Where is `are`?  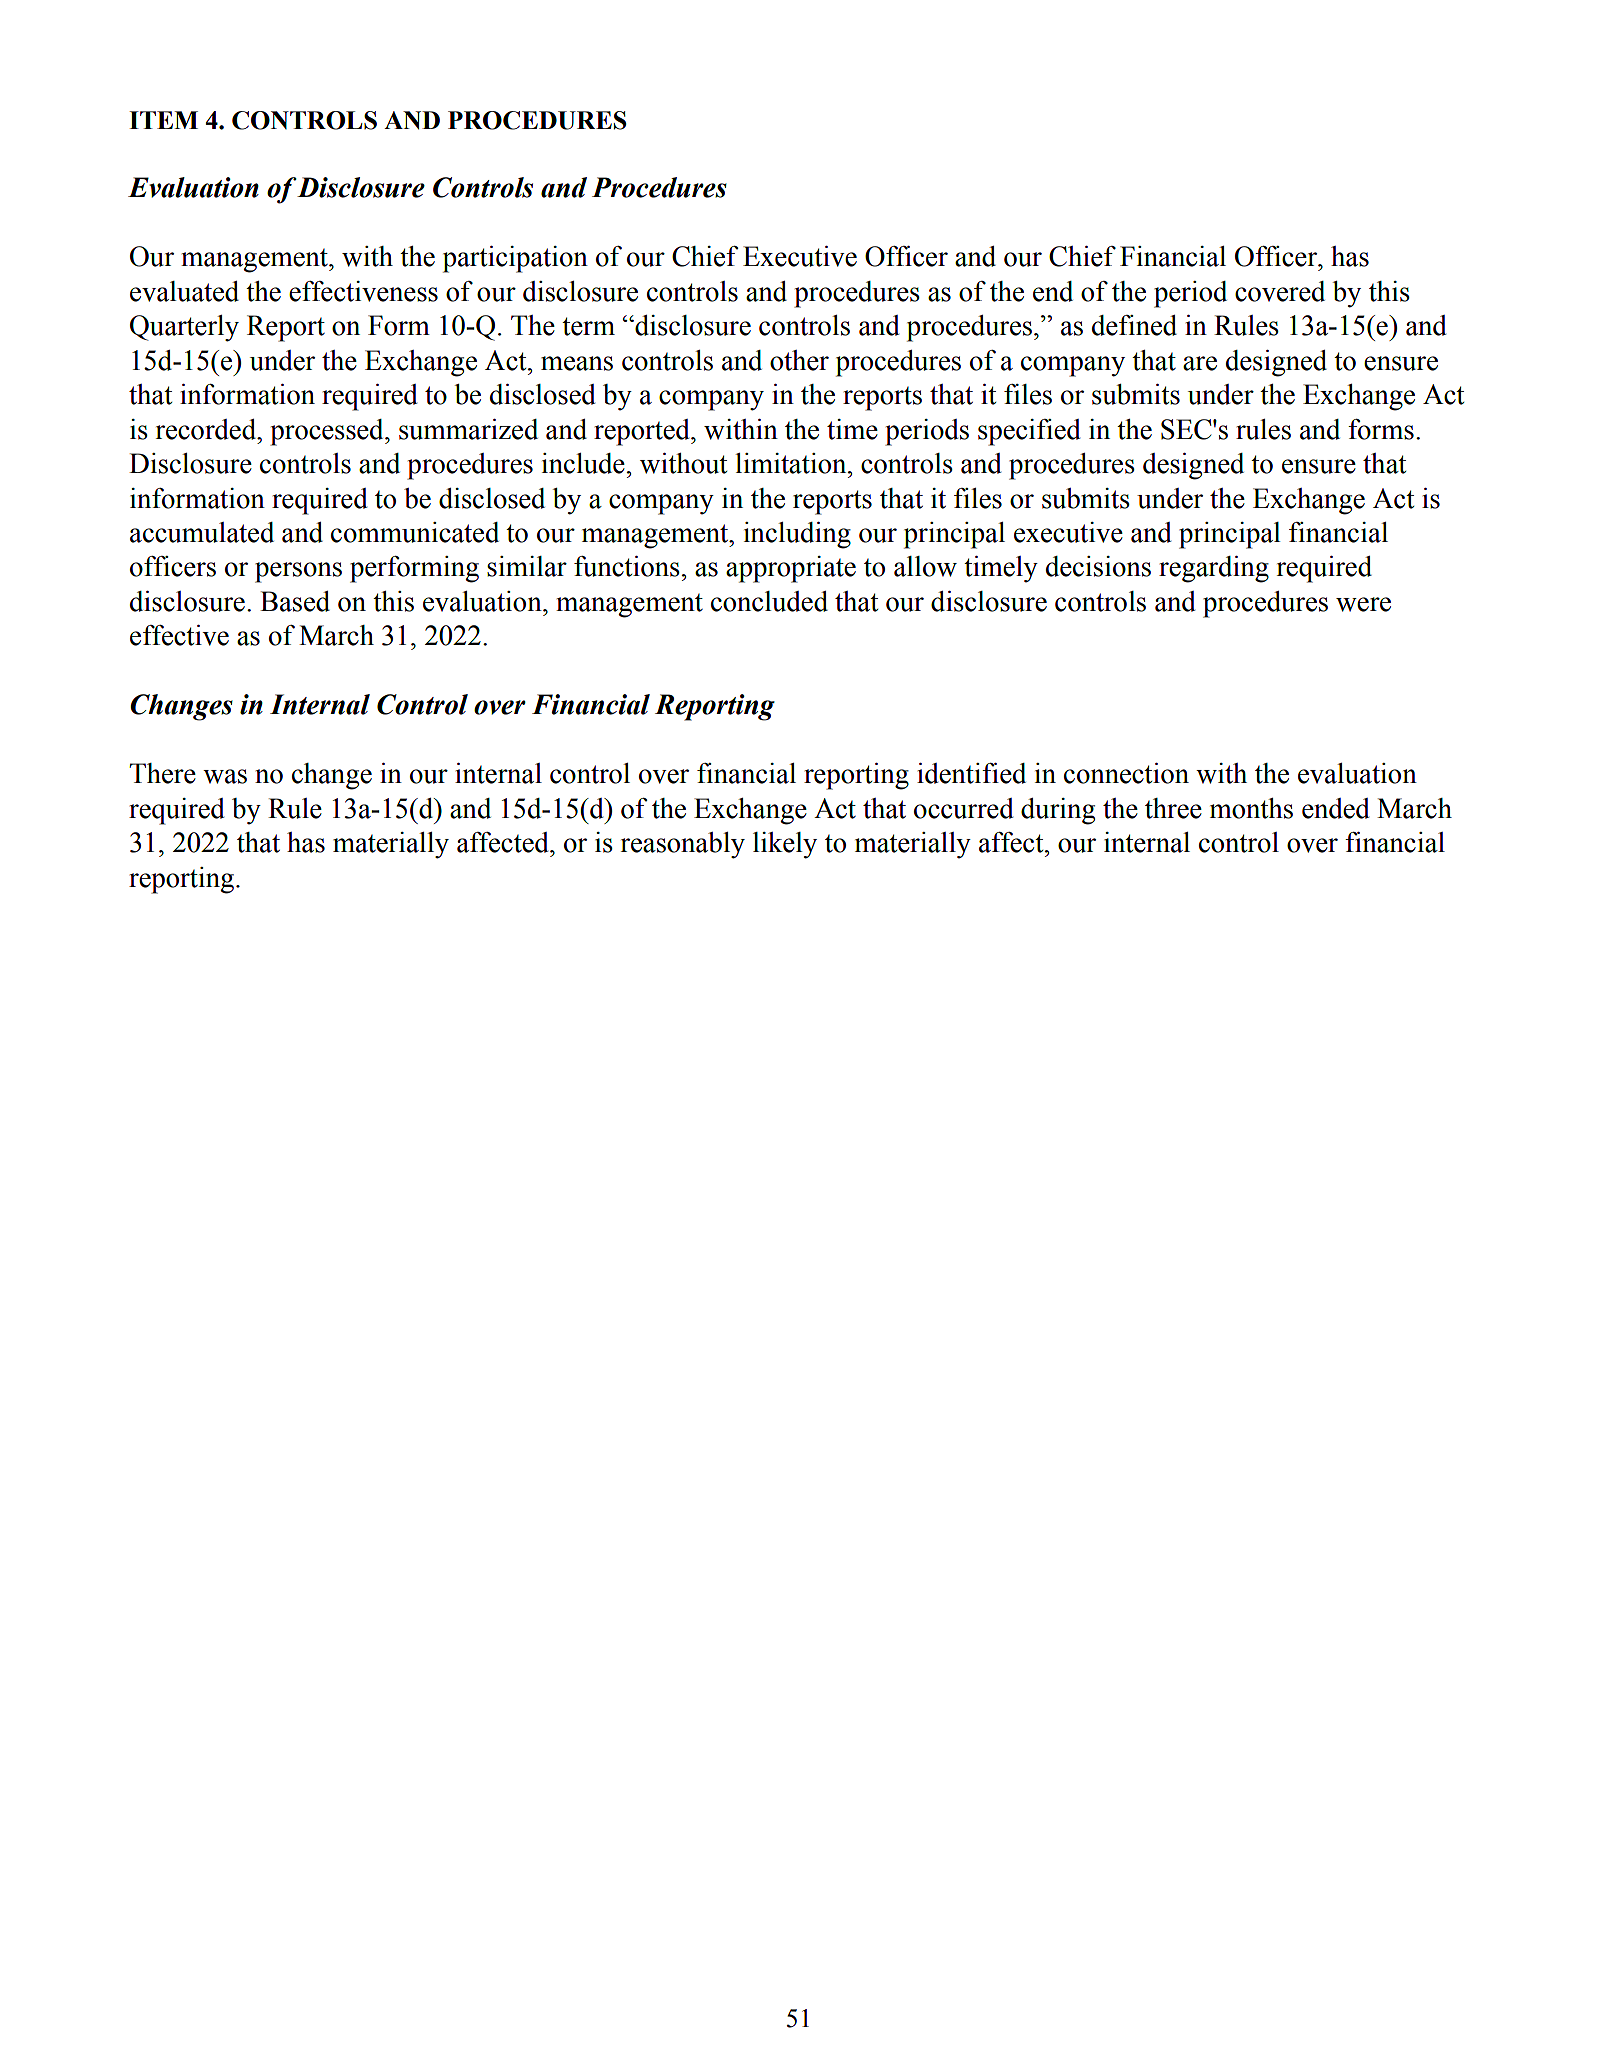 are is located at coordinates (1200, 363).
